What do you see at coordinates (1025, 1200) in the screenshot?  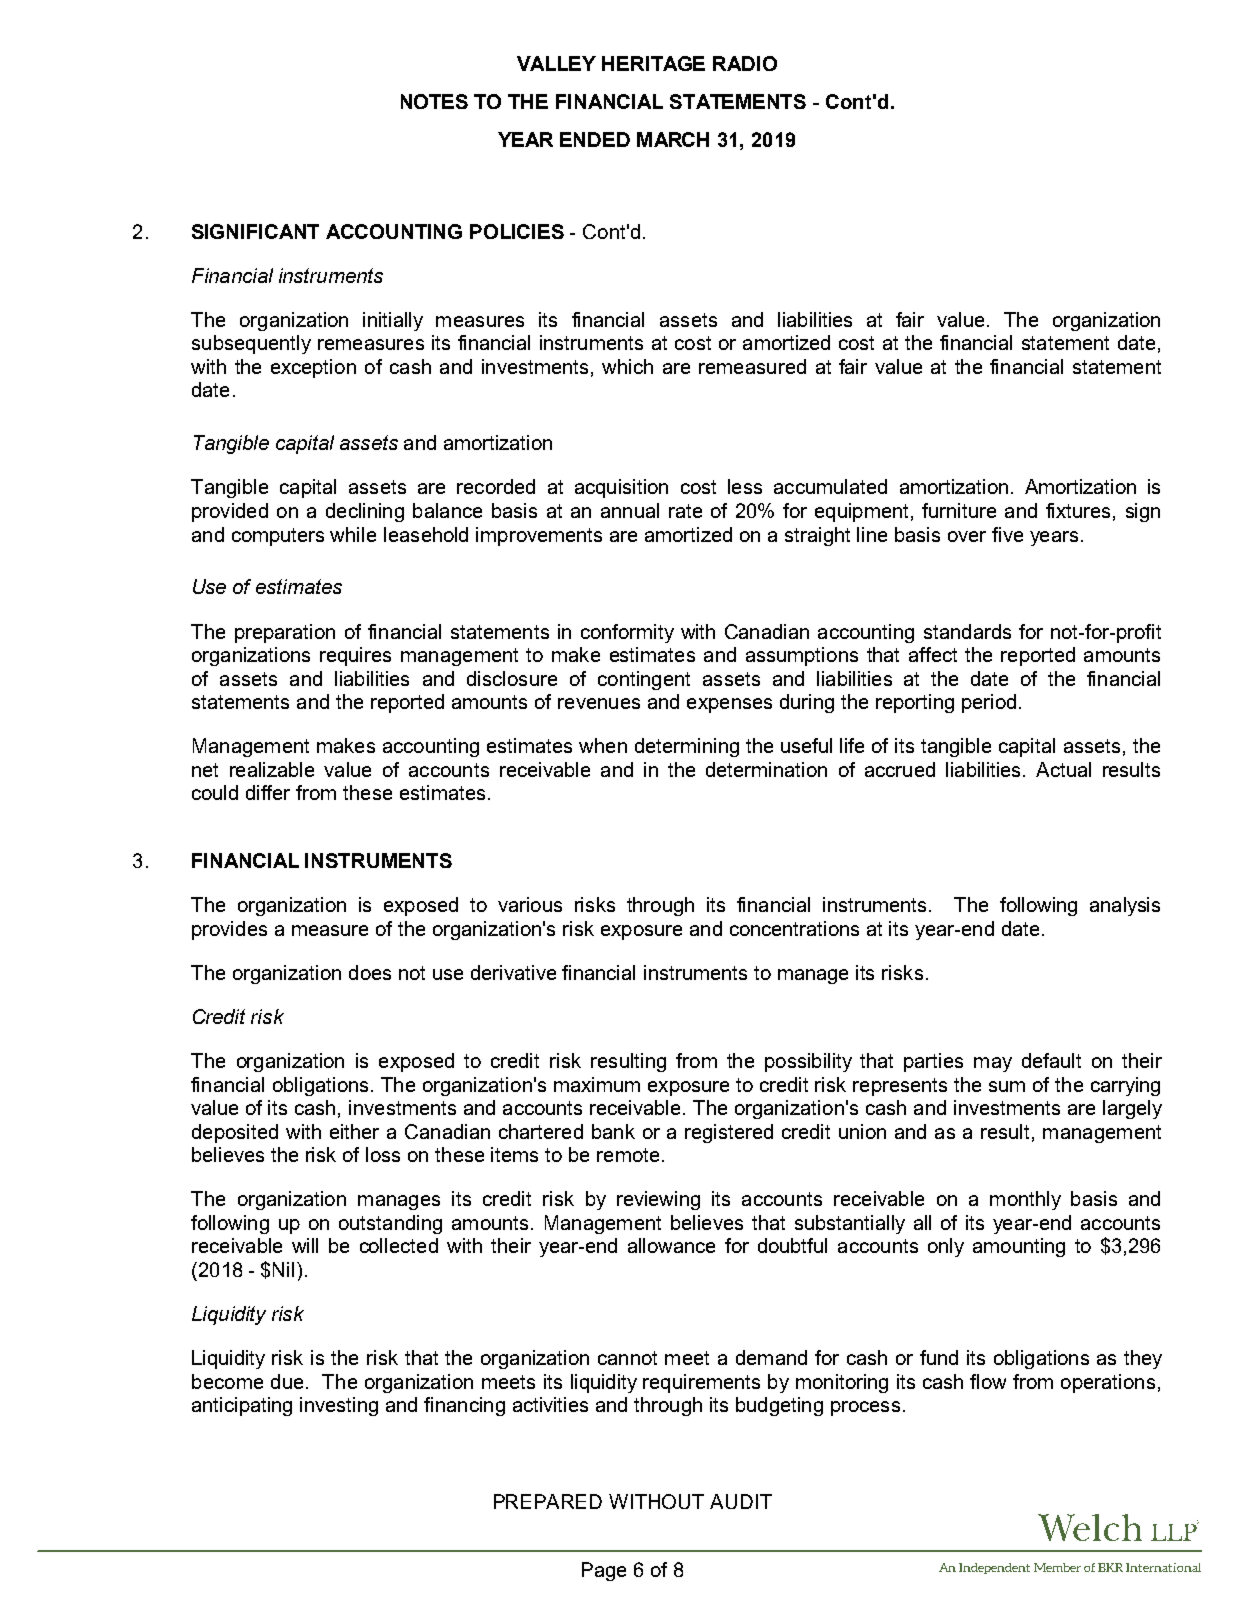 I see `monthly` at bounding box center [1025, 1200].
